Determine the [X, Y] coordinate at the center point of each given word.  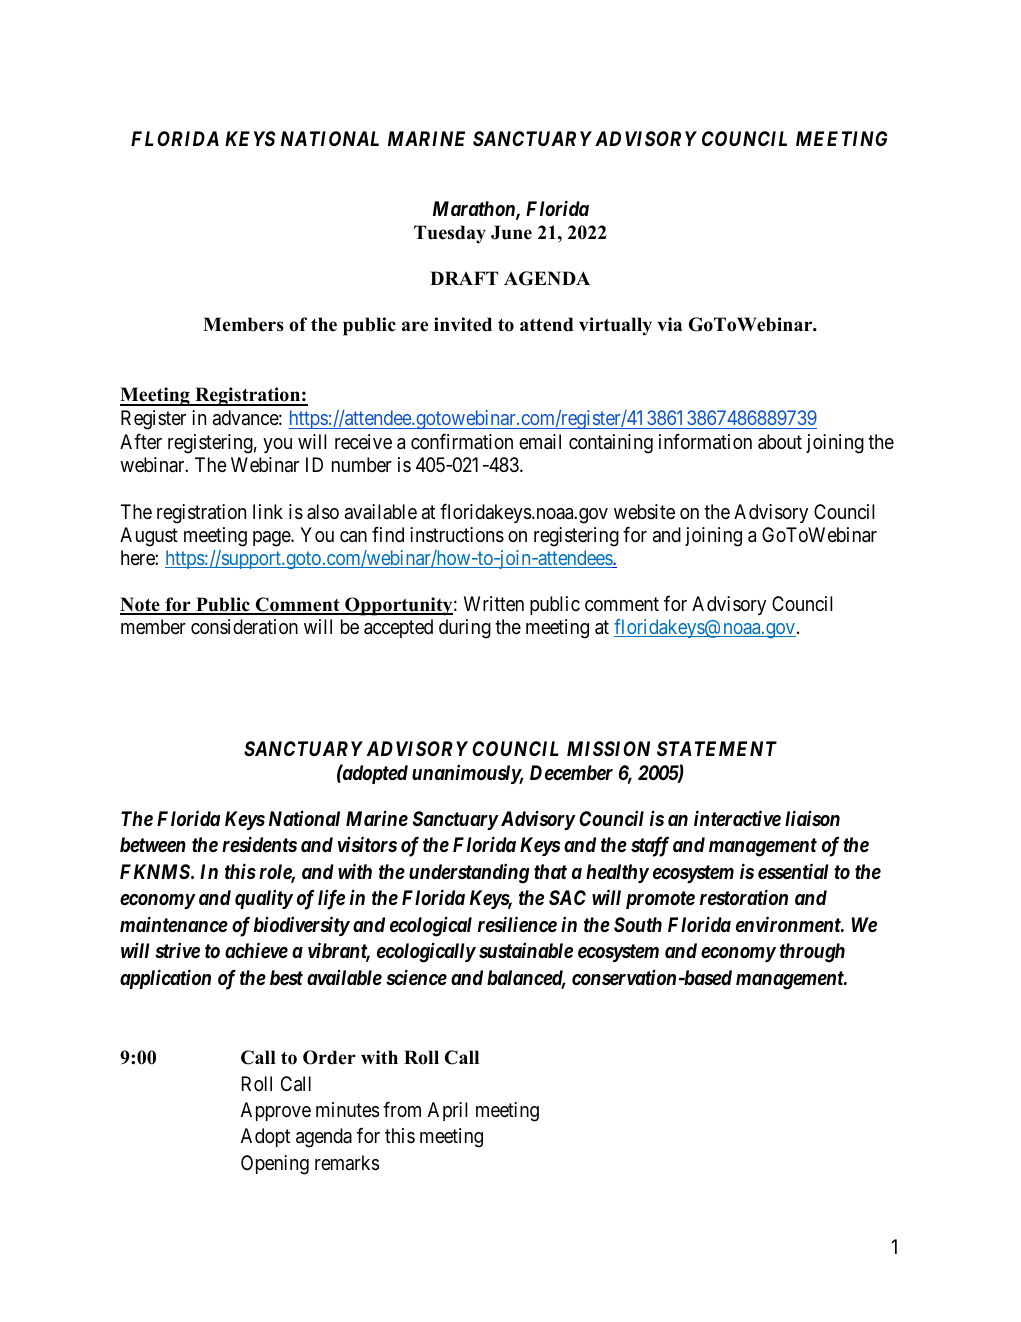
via [669, 324]
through [812, 953]
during [465, 629]
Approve [276, 1111]
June [511, 232]
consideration [244, 627]
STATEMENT [717, 748]
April [447, 1111]
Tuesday [450, 234]
